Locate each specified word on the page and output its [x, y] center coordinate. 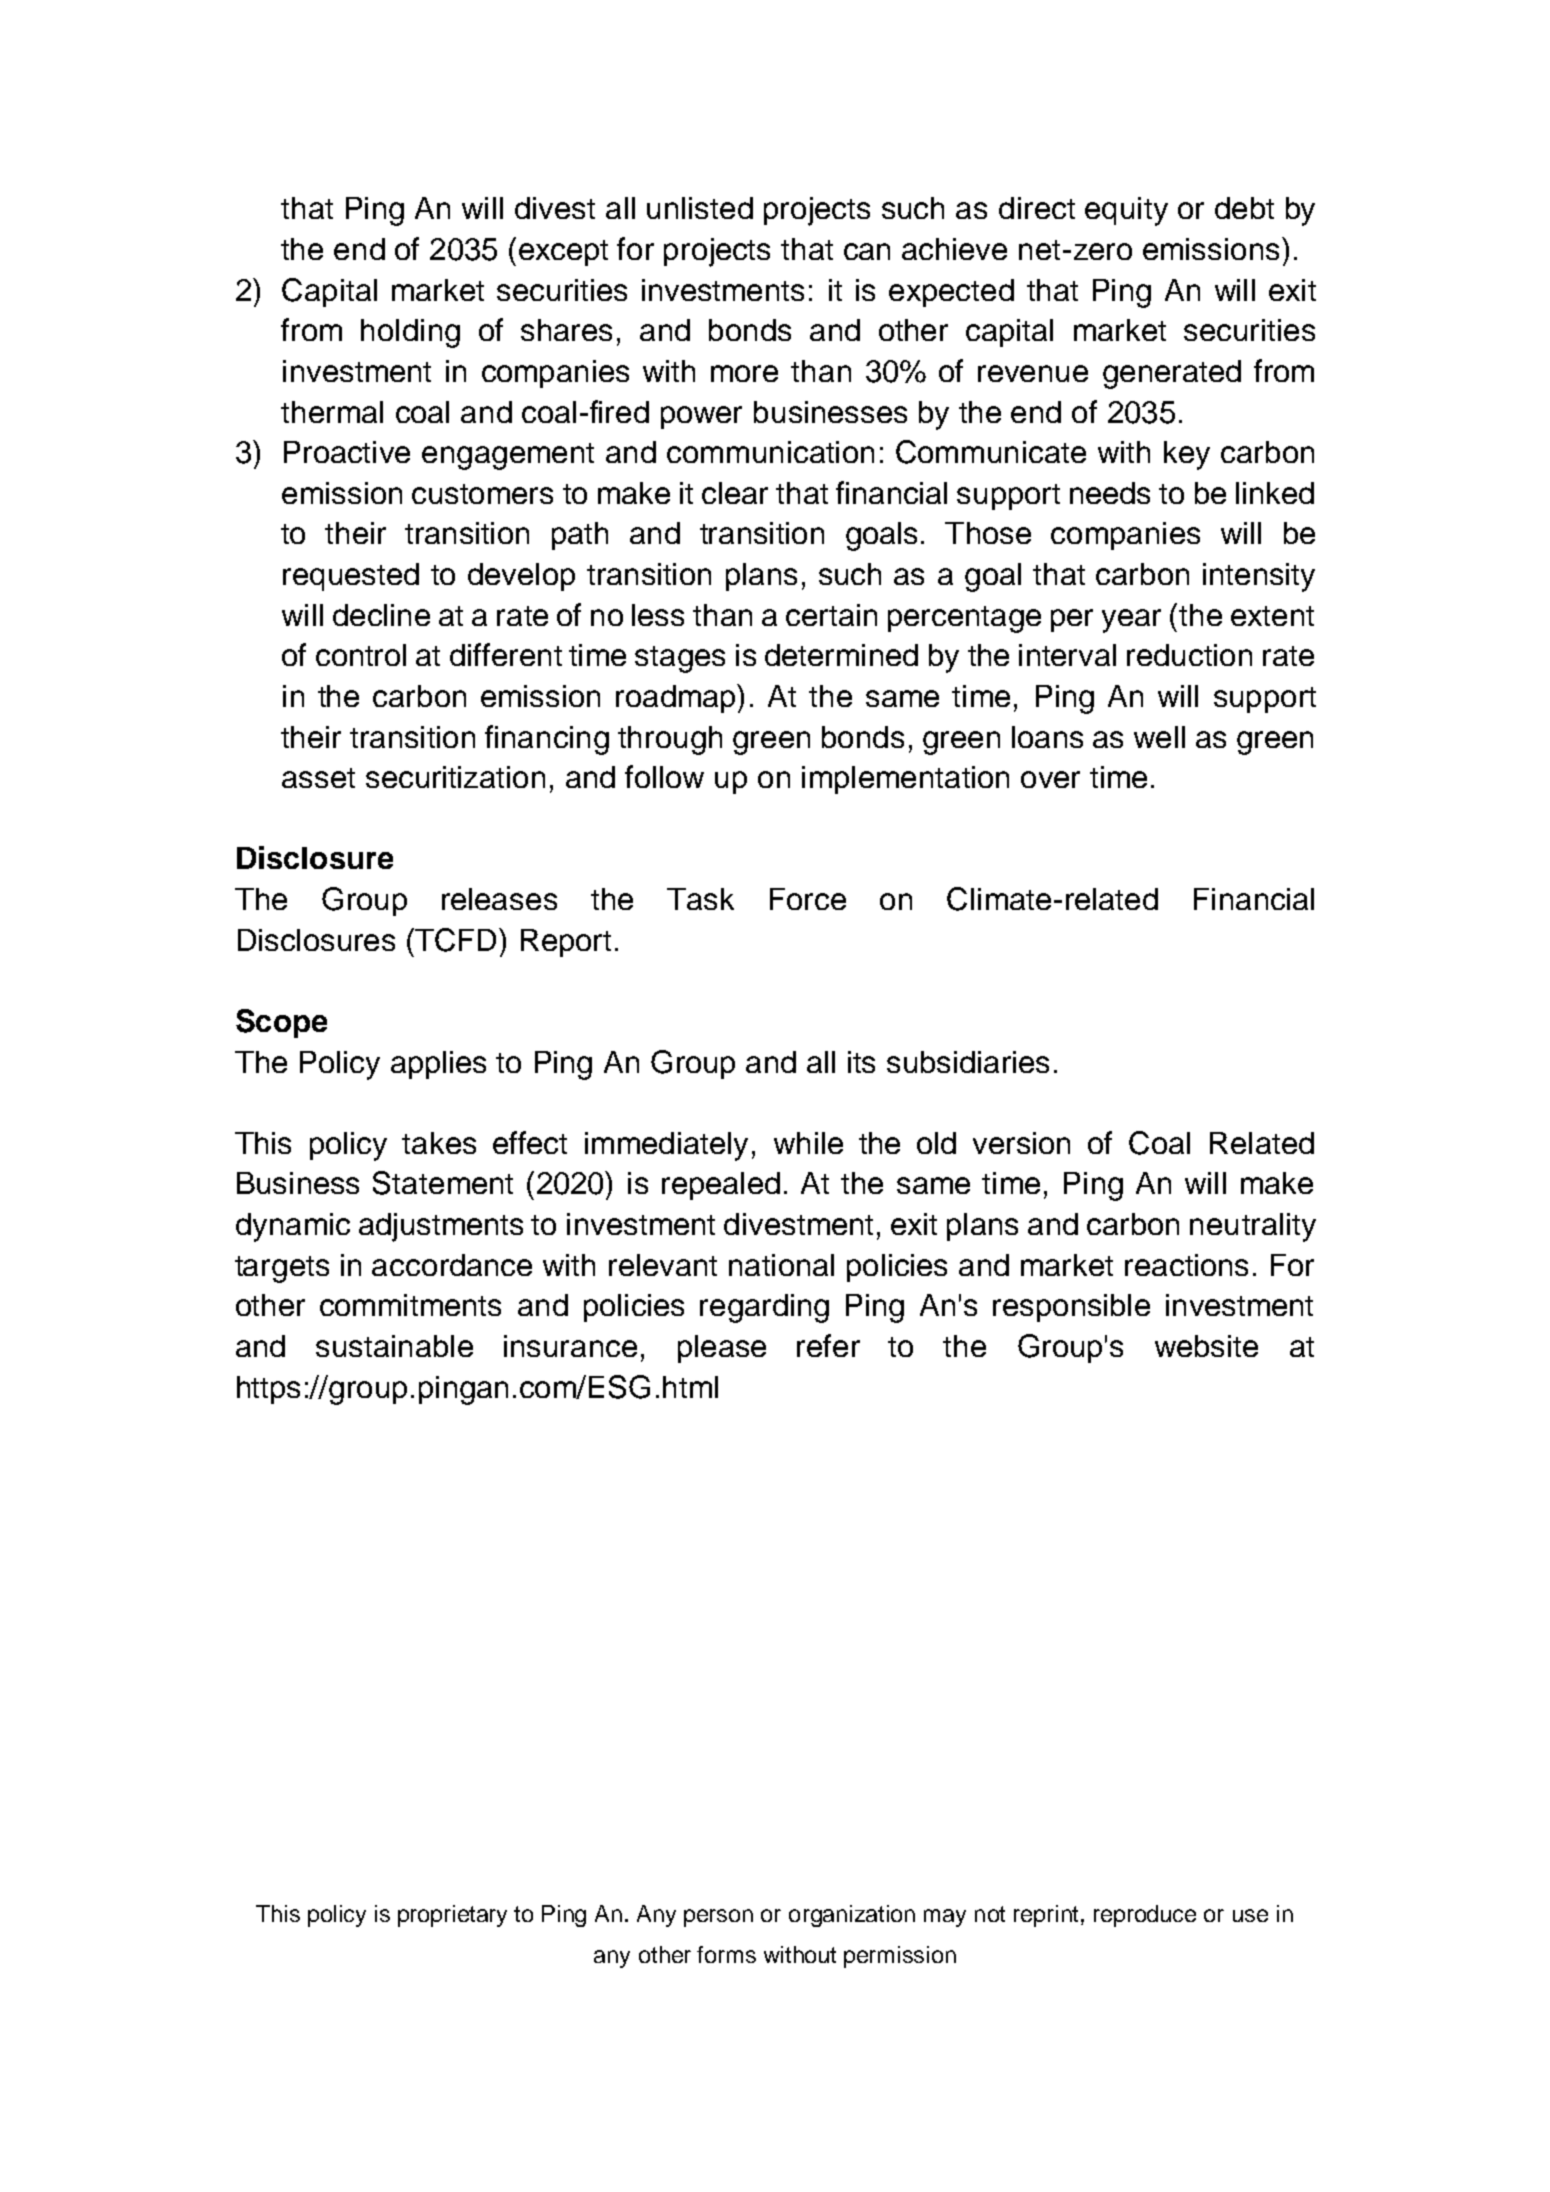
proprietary [452, 1916]
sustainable [394, 1346]
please [722, 1349]
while [808, 1143]
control [361, 655]
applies [438, 1065]
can [867, 251]
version [1021, 1143]
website [1206, 1346]
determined [841, 655]
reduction [1189, 655]
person [718, 1918]
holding [410, 333]
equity [1126, 211]
